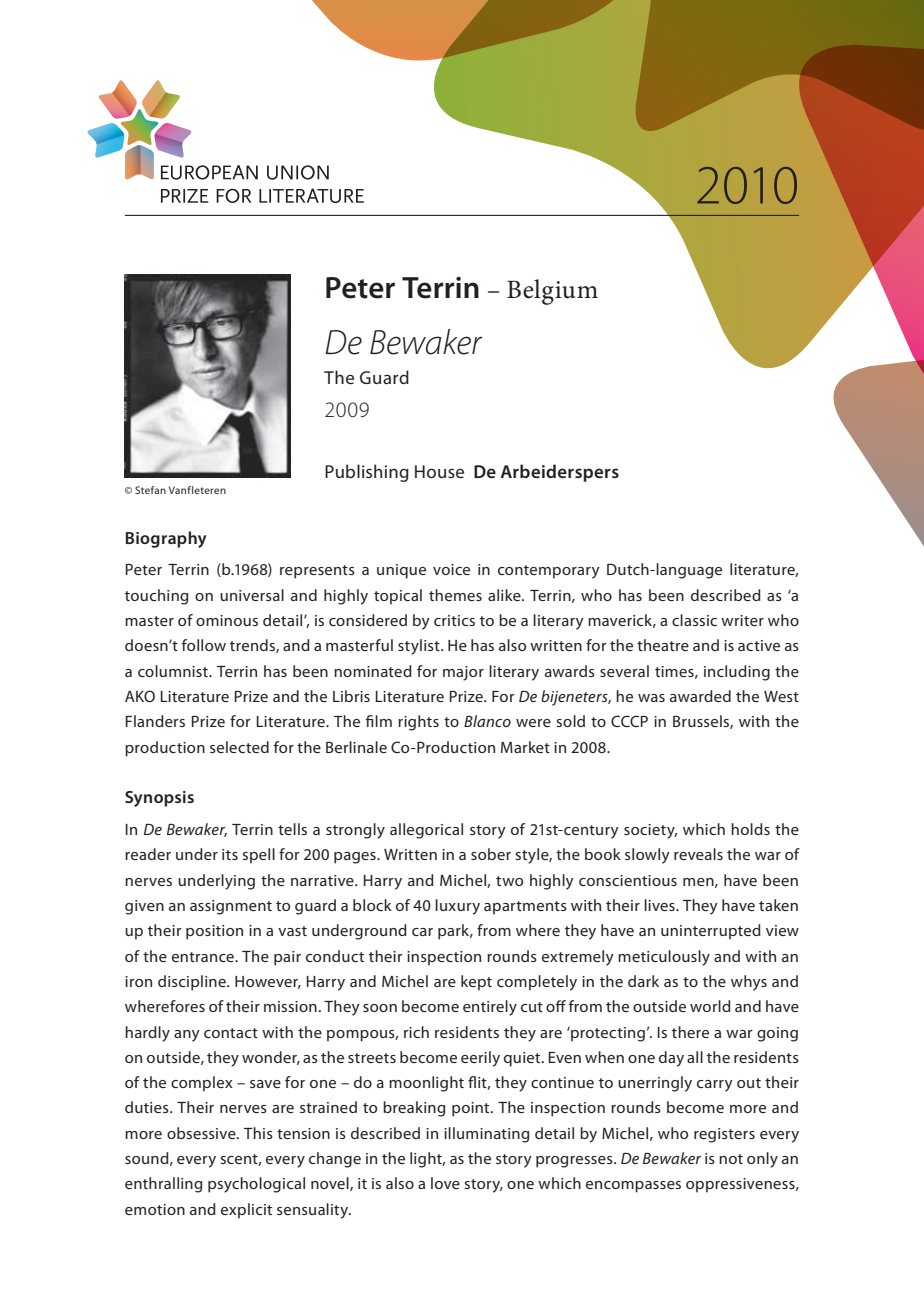 Image resolution: width=924 pixels, height=1311 pixels. I want to click on selected, so click(239, 747).
